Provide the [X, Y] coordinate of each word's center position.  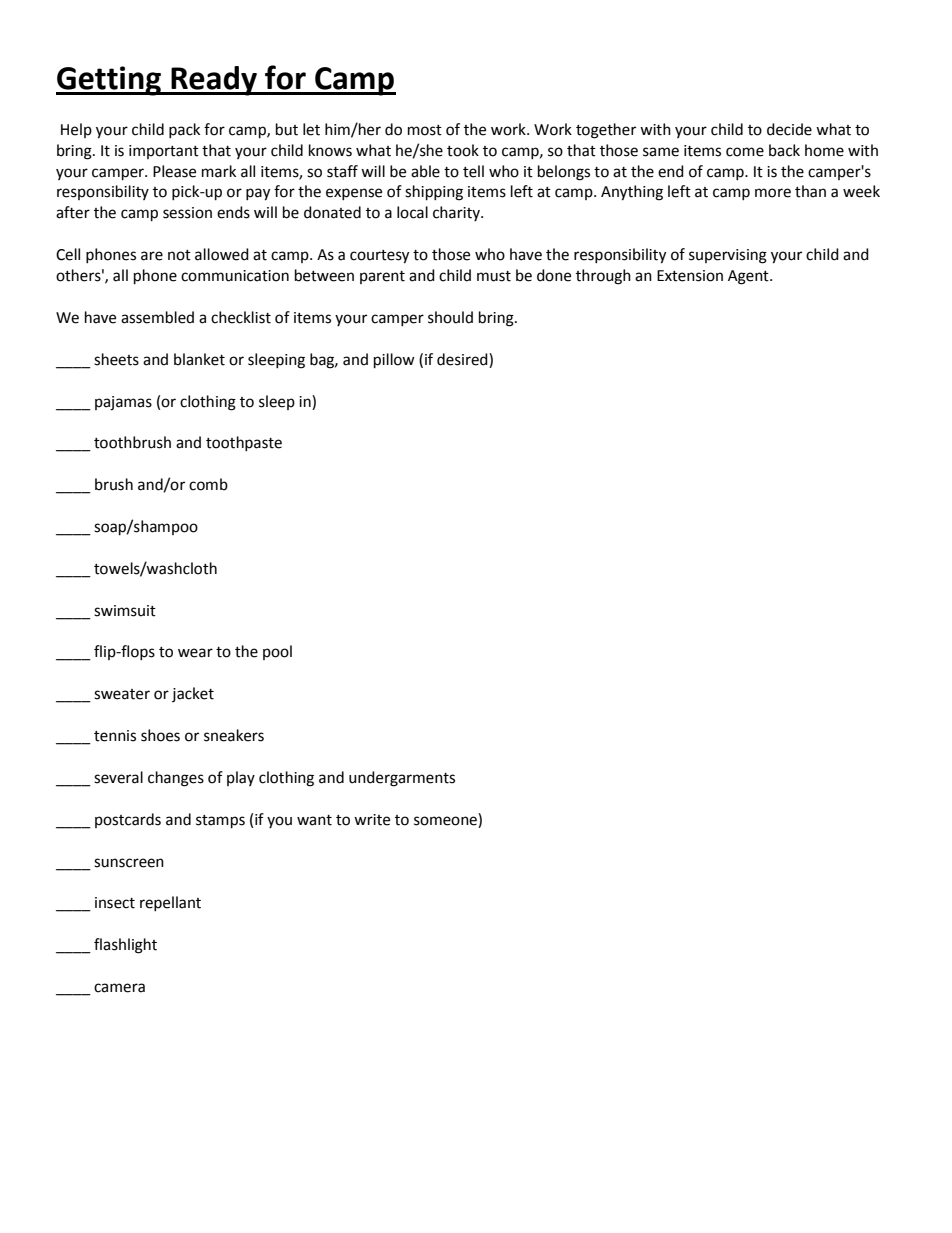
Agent [749, 277]
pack [184, 130]
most [425, 130]
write [372, 820]
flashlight [125, 946]
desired [463, 359]
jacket [193, 694]
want [314, 820]
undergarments [402, 779]
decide [789, 129]
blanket [199, 359]
